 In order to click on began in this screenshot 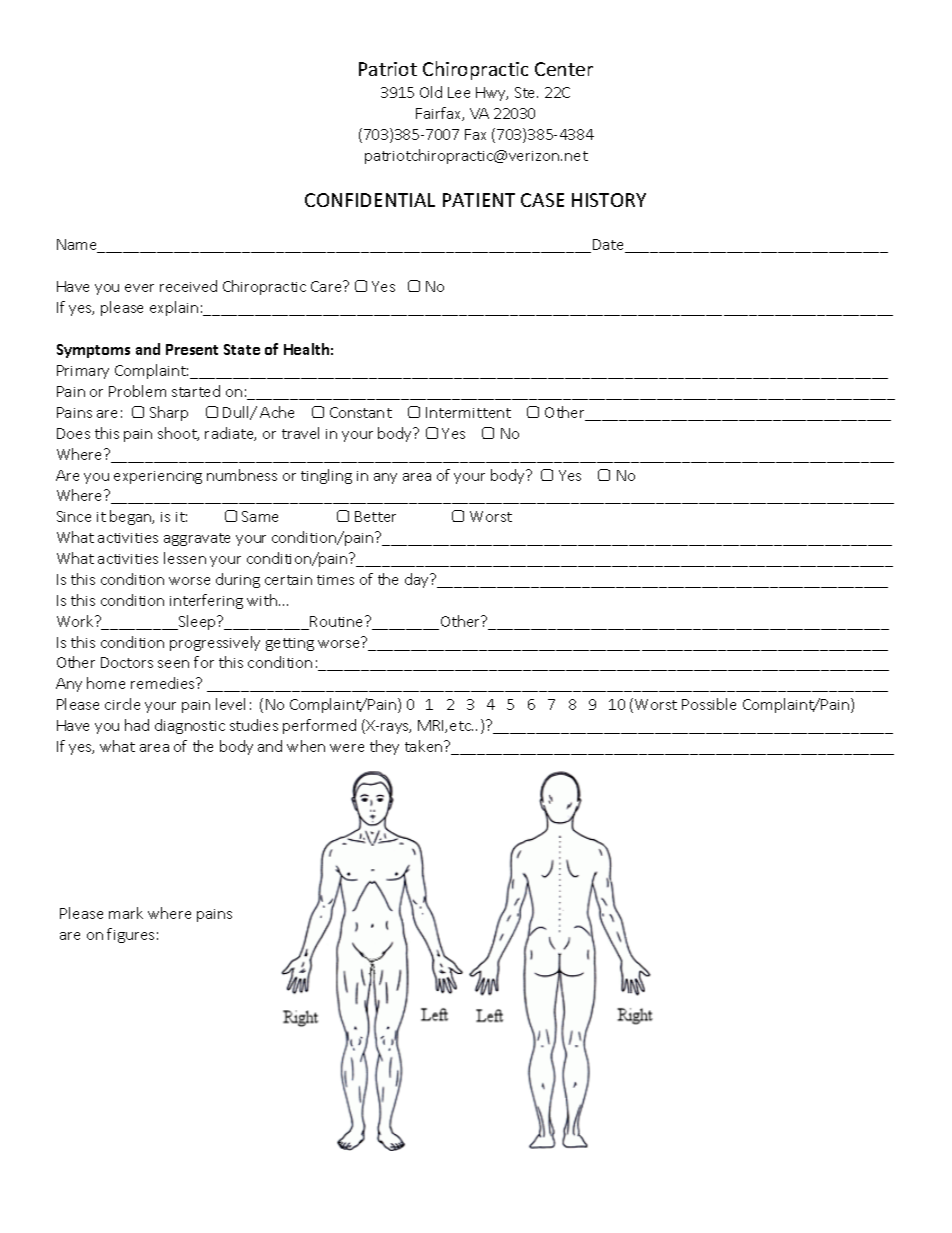, I will do `click(132, 517)`.
